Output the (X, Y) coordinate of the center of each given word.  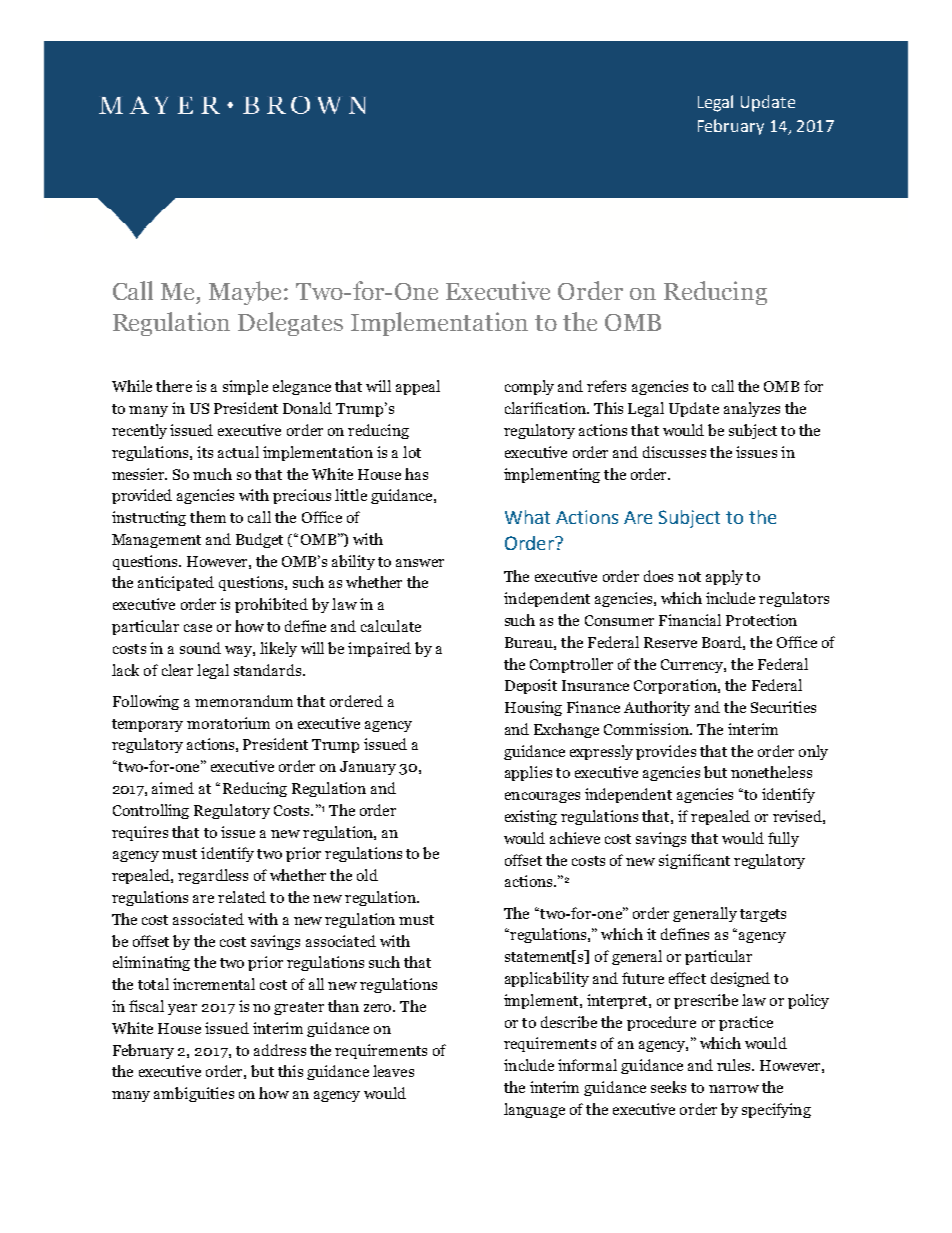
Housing (533, 708)
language (534, 1110)
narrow (734, 1089)
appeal (418, 387)
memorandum (244, 701)
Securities (783, 707)
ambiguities (194, 1094)
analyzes (752, 409)
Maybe (245, 293)
